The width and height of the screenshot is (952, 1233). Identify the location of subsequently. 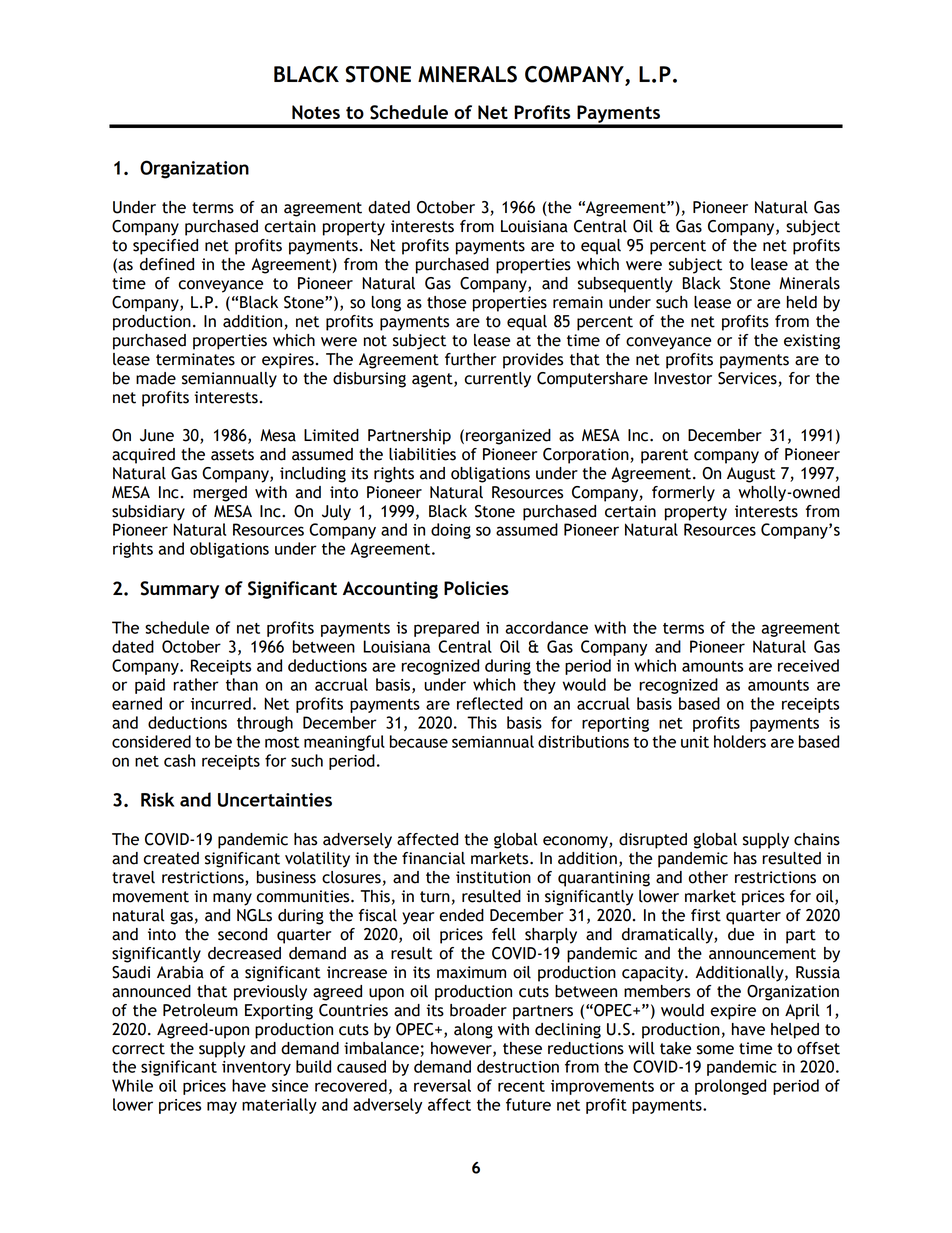
(625, 285).
